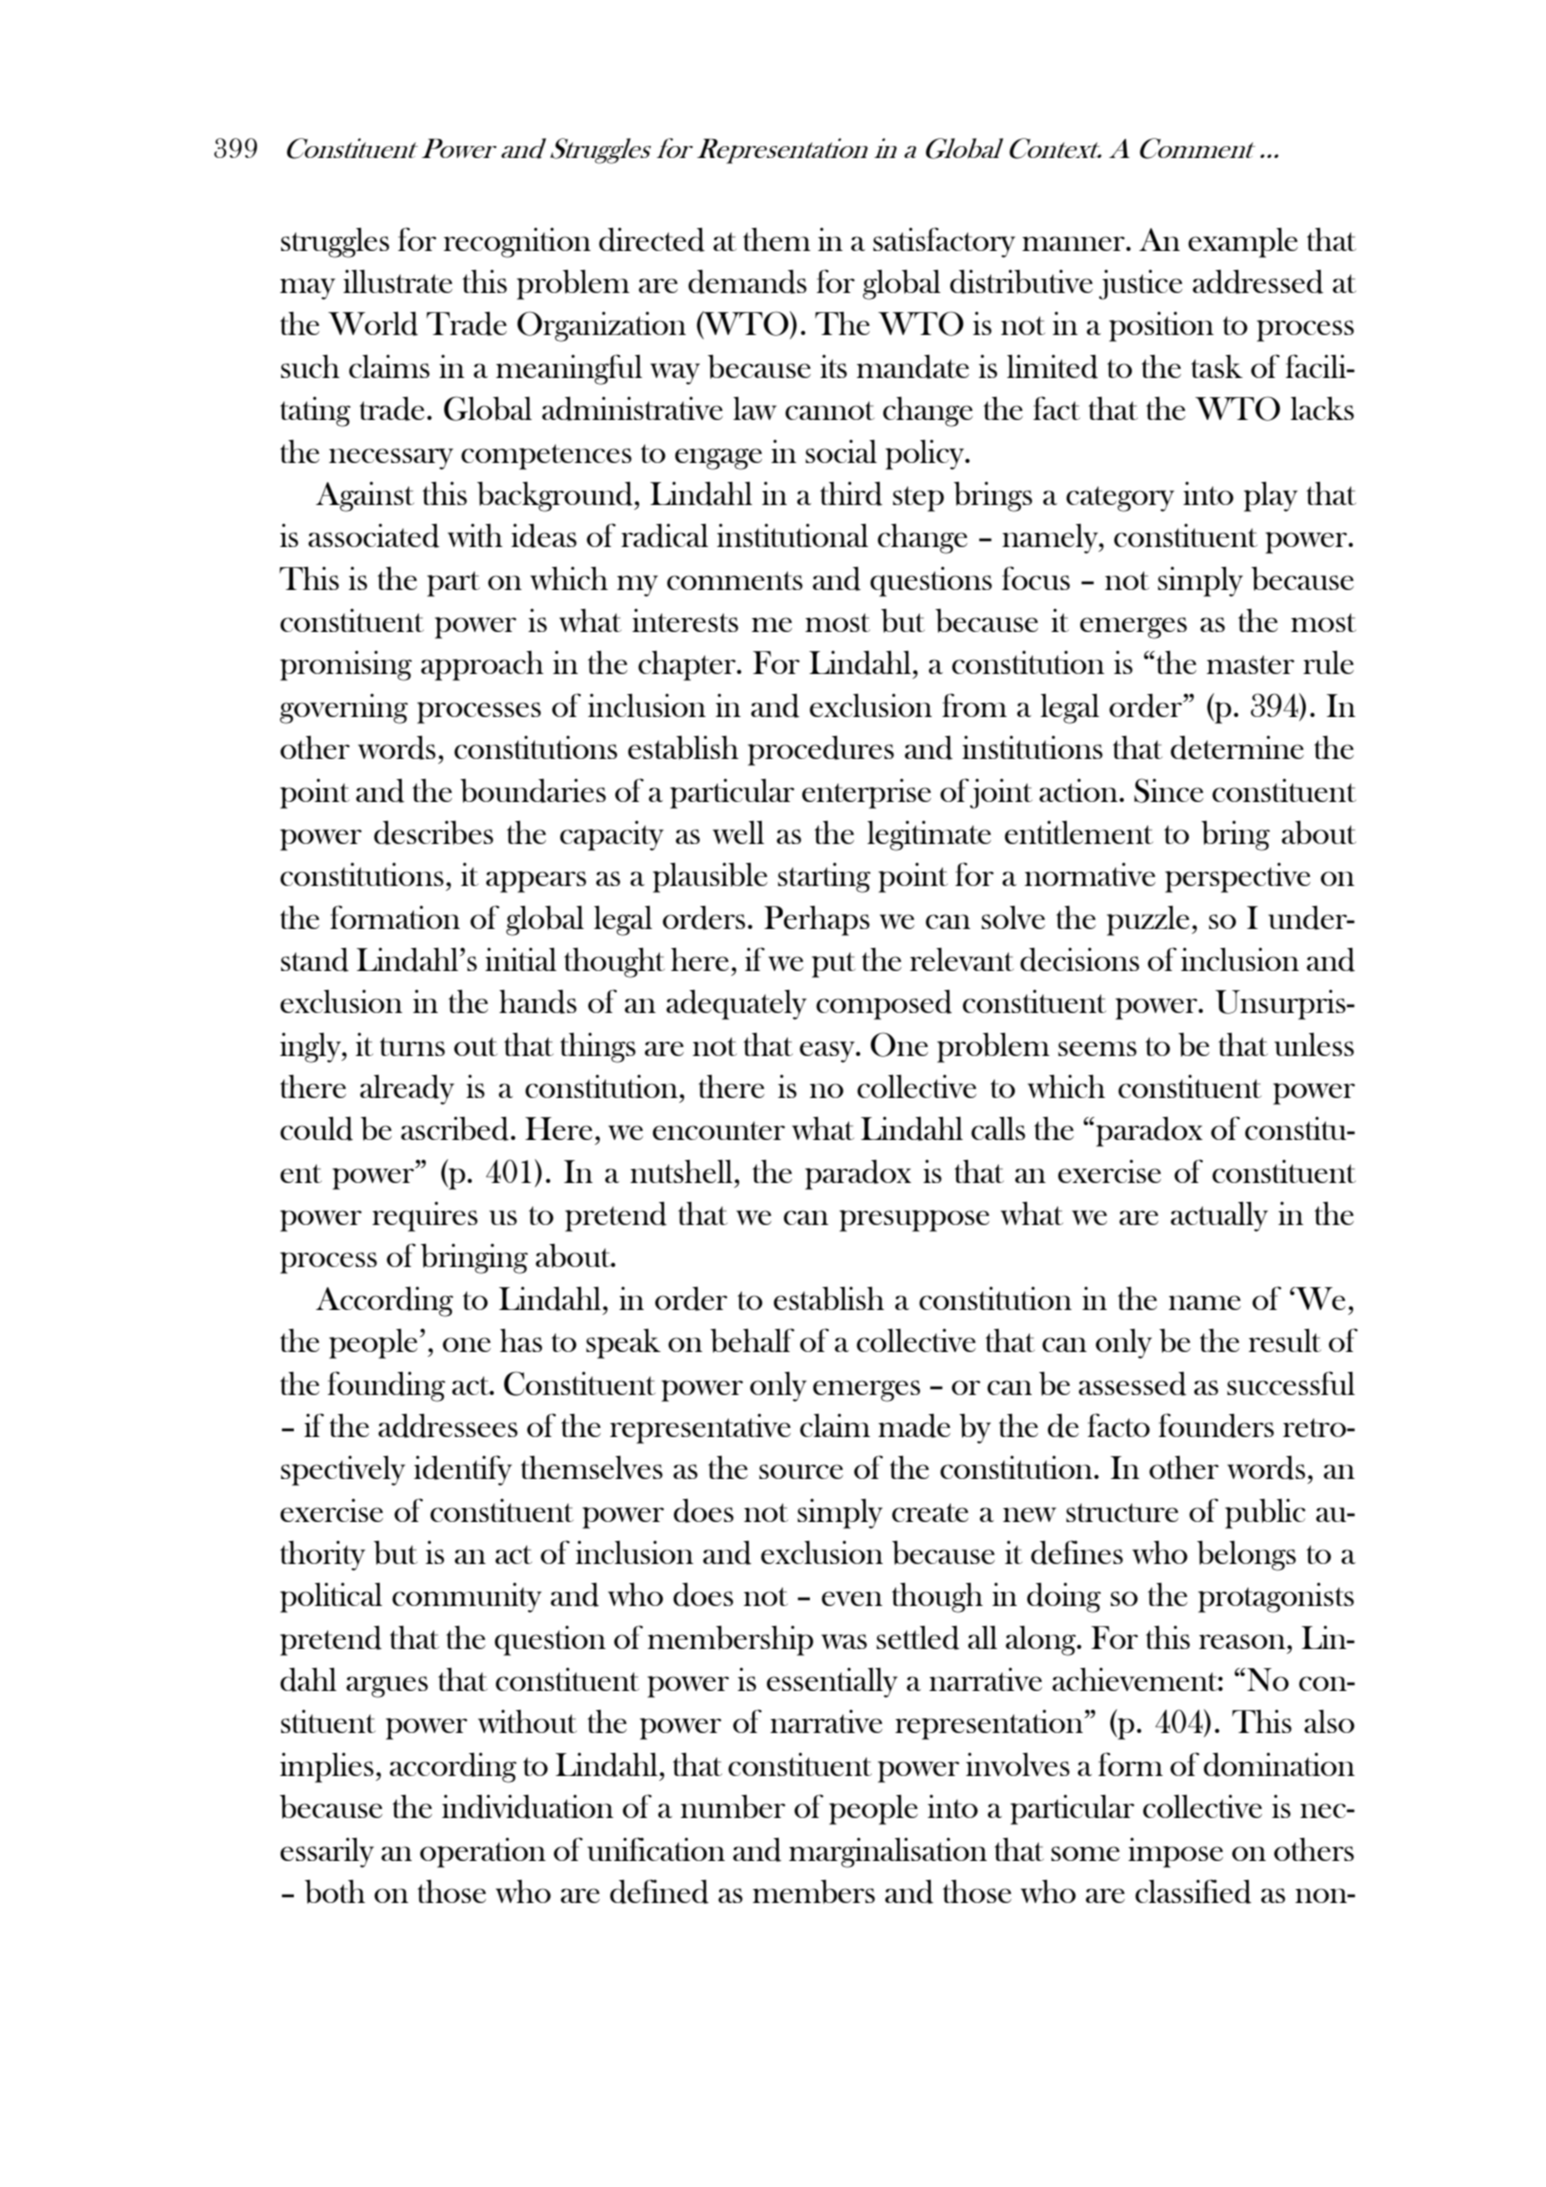 The image size is (1546, 2187). What do you see at coordinates (752, 1340) in the page?
I see `behalf` at bounding box center [752, 1340].
